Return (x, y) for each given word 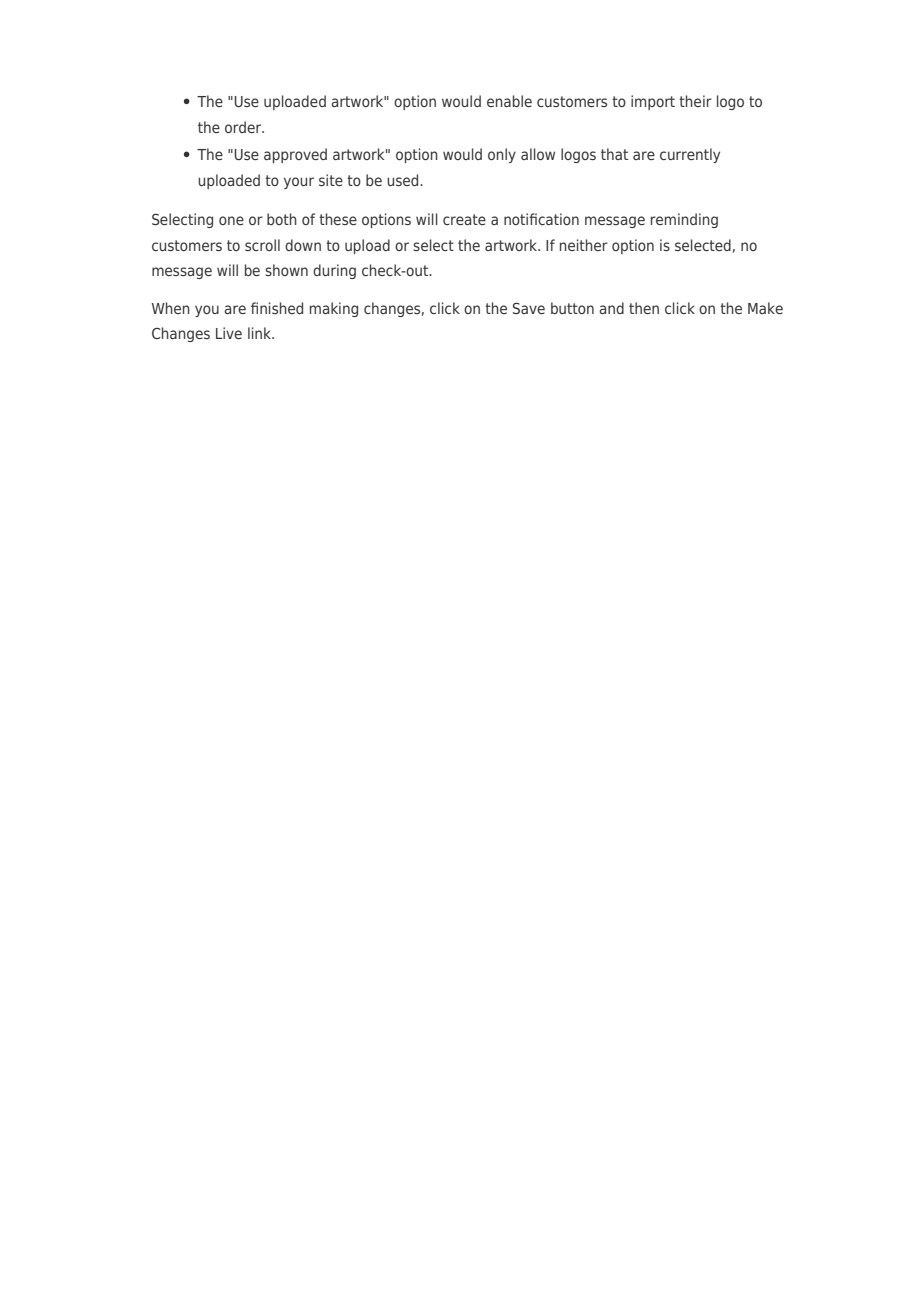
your (299, 183)
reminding (684, 220)
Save (529, 308)
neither (584, 245)
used (404, 180)
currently (690, 155)
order (244, 127)
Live (229, 333)
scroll (262, 245)
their (695, 101)
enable (509, 101)
